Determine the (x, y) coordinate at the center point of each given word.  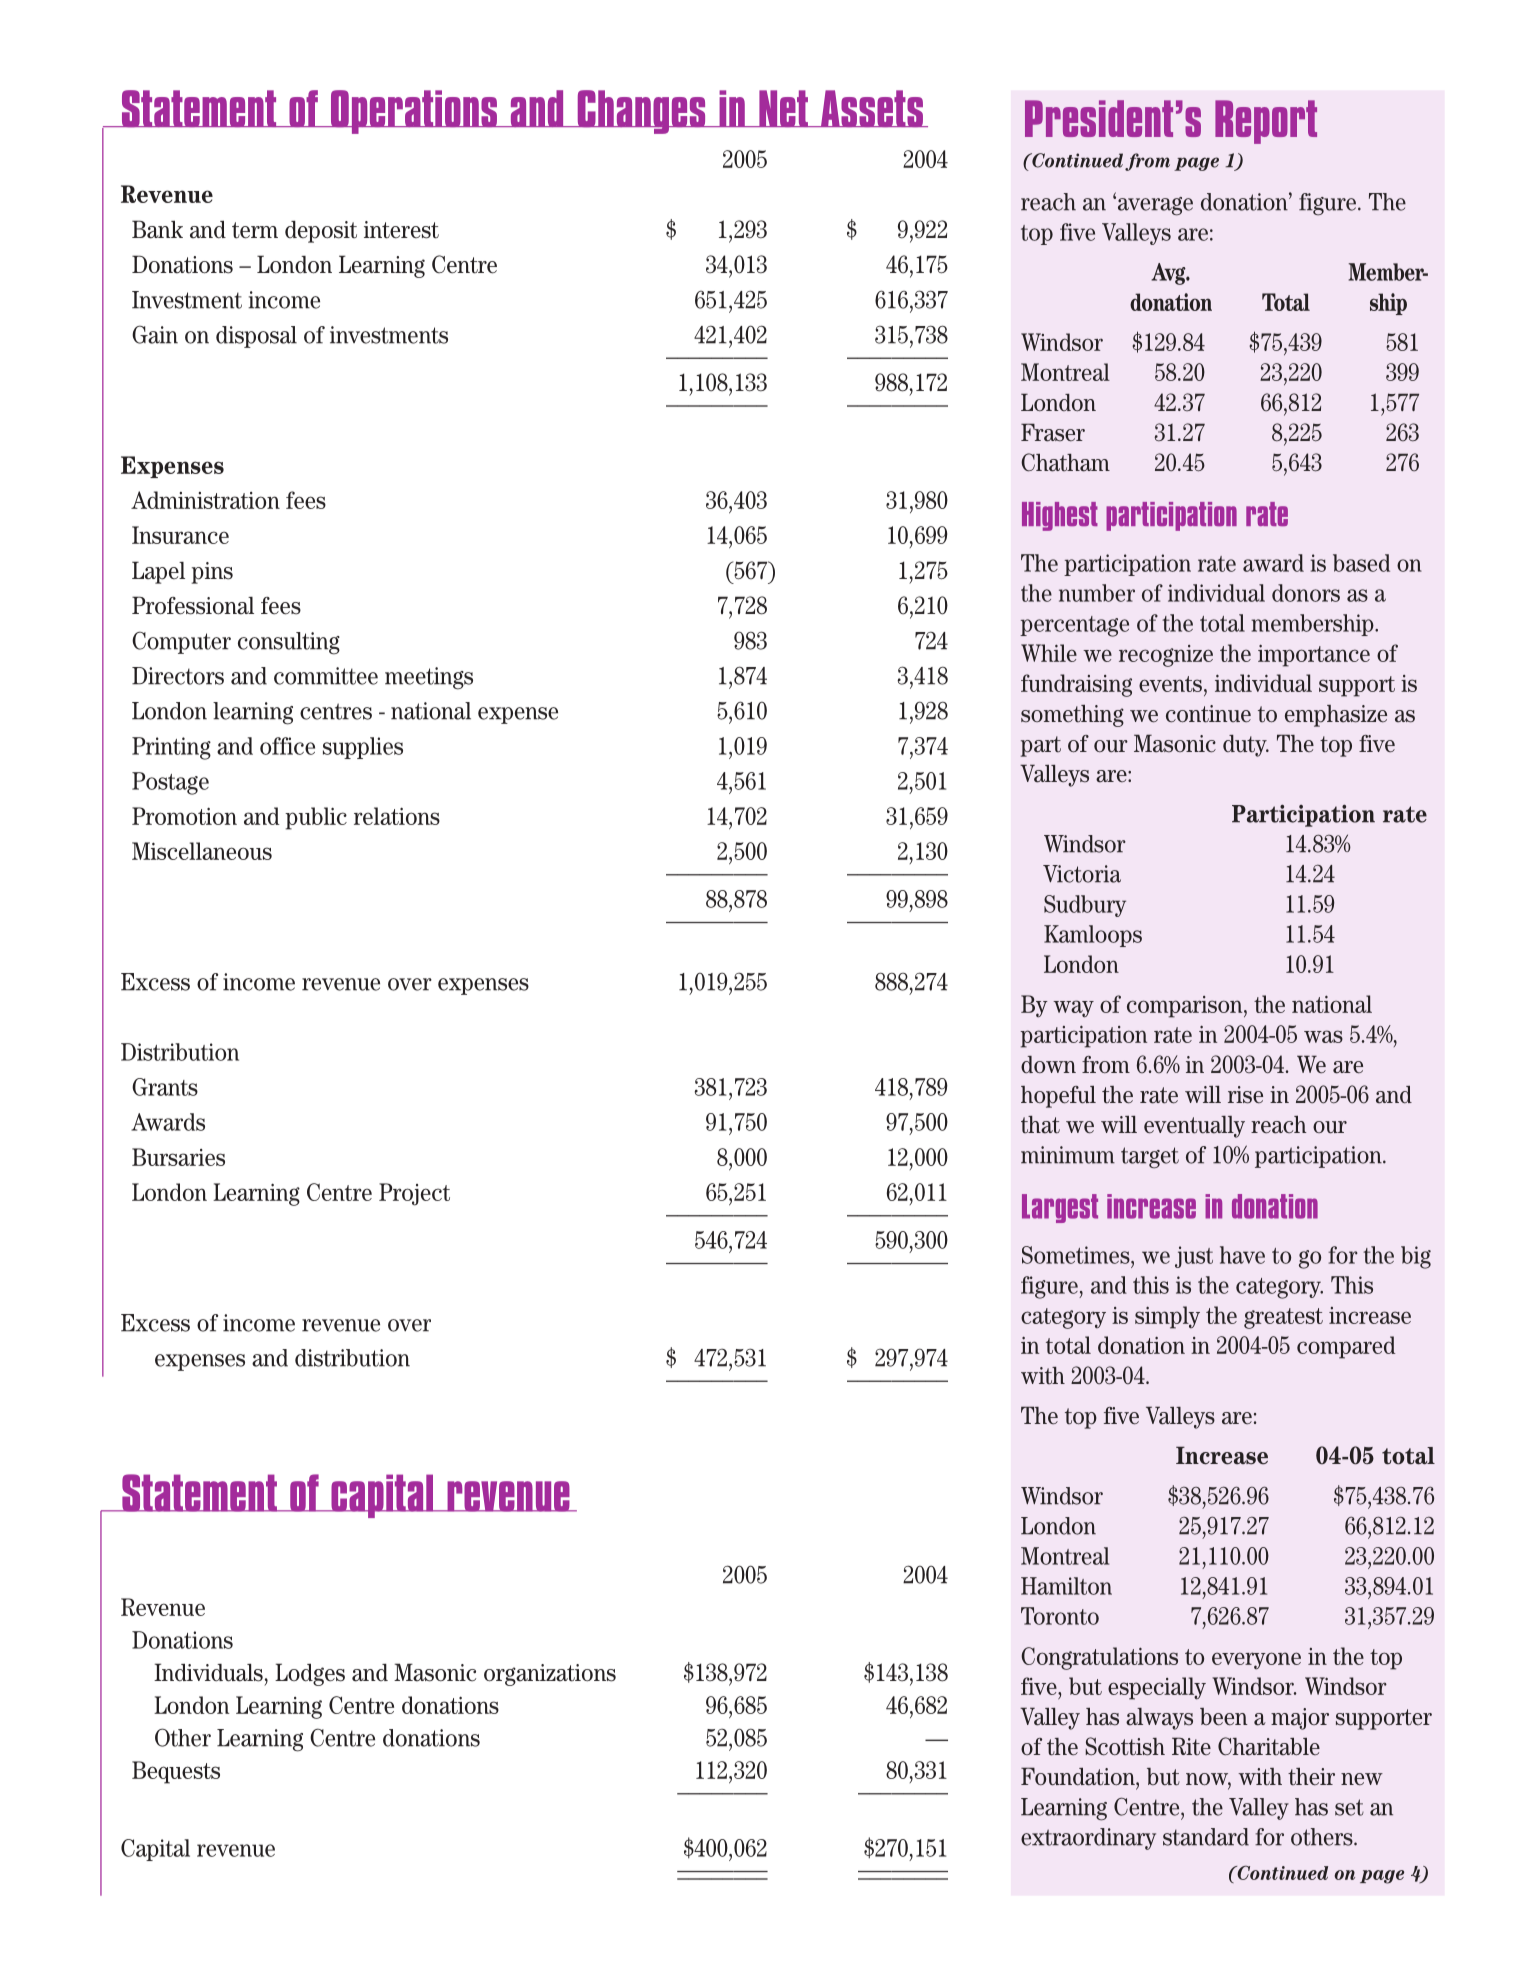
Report (1266, 122)
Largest (1060, 1208)
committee (326, 676)
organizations (550, 1675)
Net (783, 109)
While (1049, 653)
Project (414, 1194)
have (1242, 1255)
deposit (321, 231)
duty (1246, 746)
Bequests (176, 1772)
